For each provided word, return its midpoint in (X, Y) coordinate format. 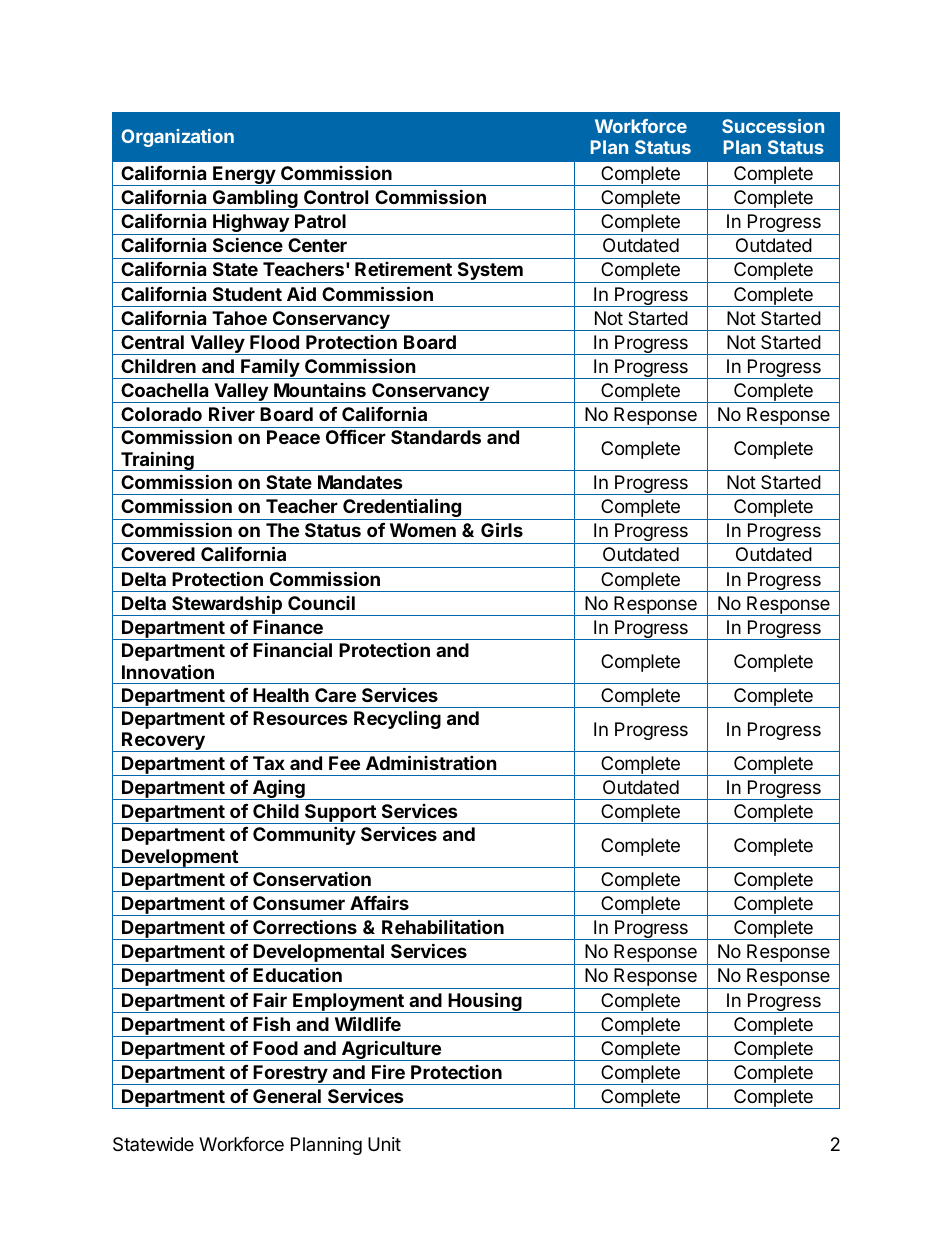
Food (275, 1048)
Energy (244, 176)
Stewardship (227, 605)
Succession (773, 126)
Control (336, 197)
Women (423, 530)
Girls (502, 529)
